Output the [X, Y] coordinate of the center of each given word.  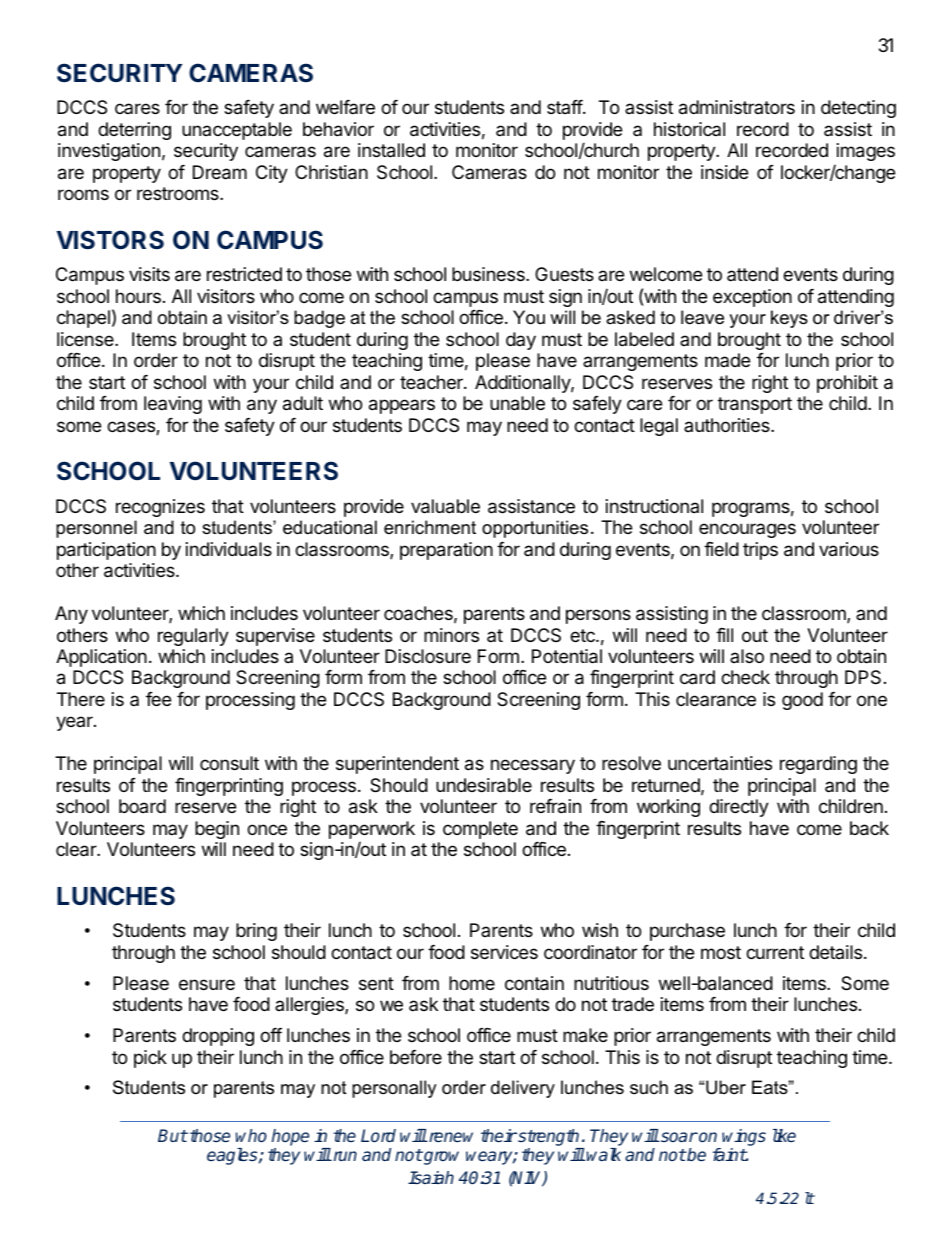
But [173, 1135]
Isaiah [431, 1177]
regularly [193, 637]
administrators [737, 107]
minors [451, 635]
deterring [134, 131]
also [747, 656]
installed [391, 150]
